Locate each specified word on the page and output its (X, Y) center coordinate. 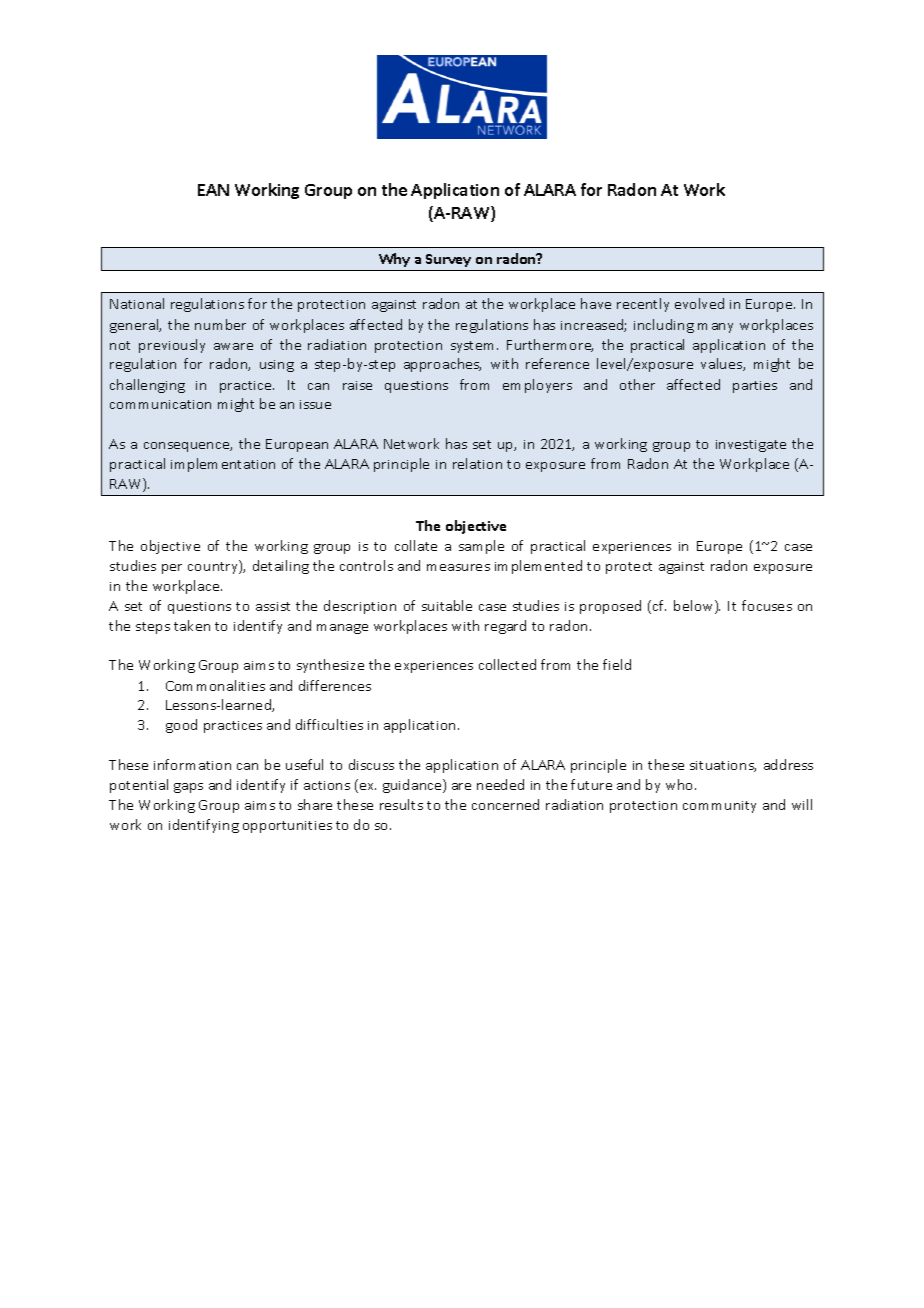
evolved (699, 303)
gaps (188, 788)
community (719, 807)
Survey (448, 260)
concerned (505, 804)
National (137, 303)
